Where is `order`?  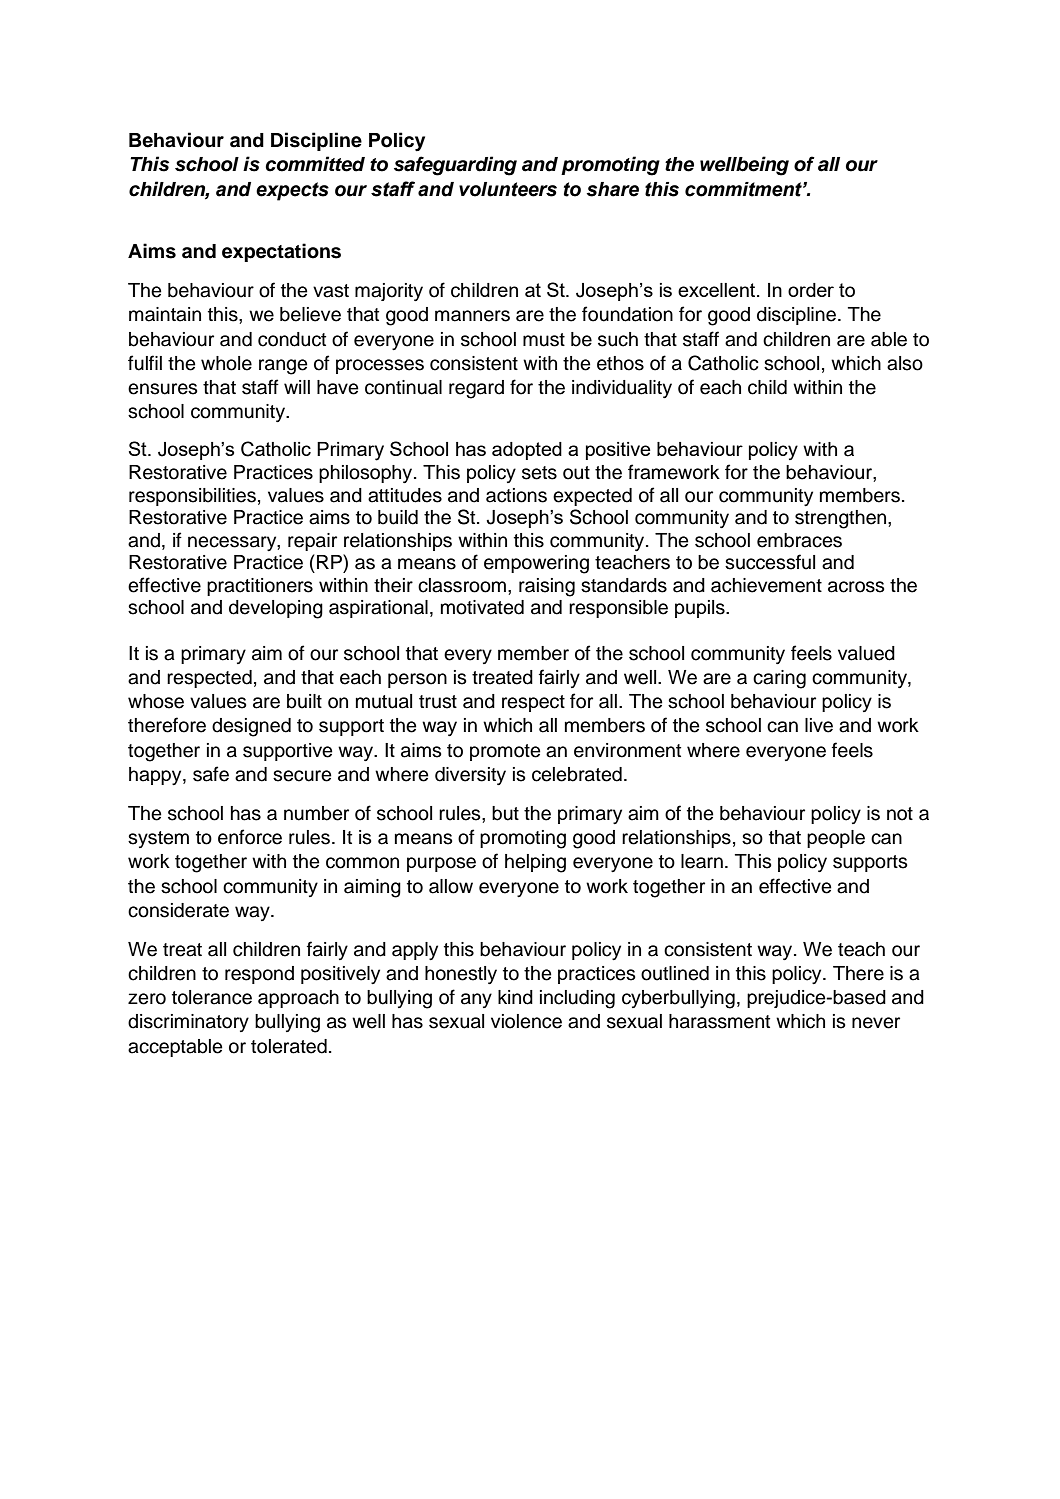 order is located at coordinates (811, 290).
